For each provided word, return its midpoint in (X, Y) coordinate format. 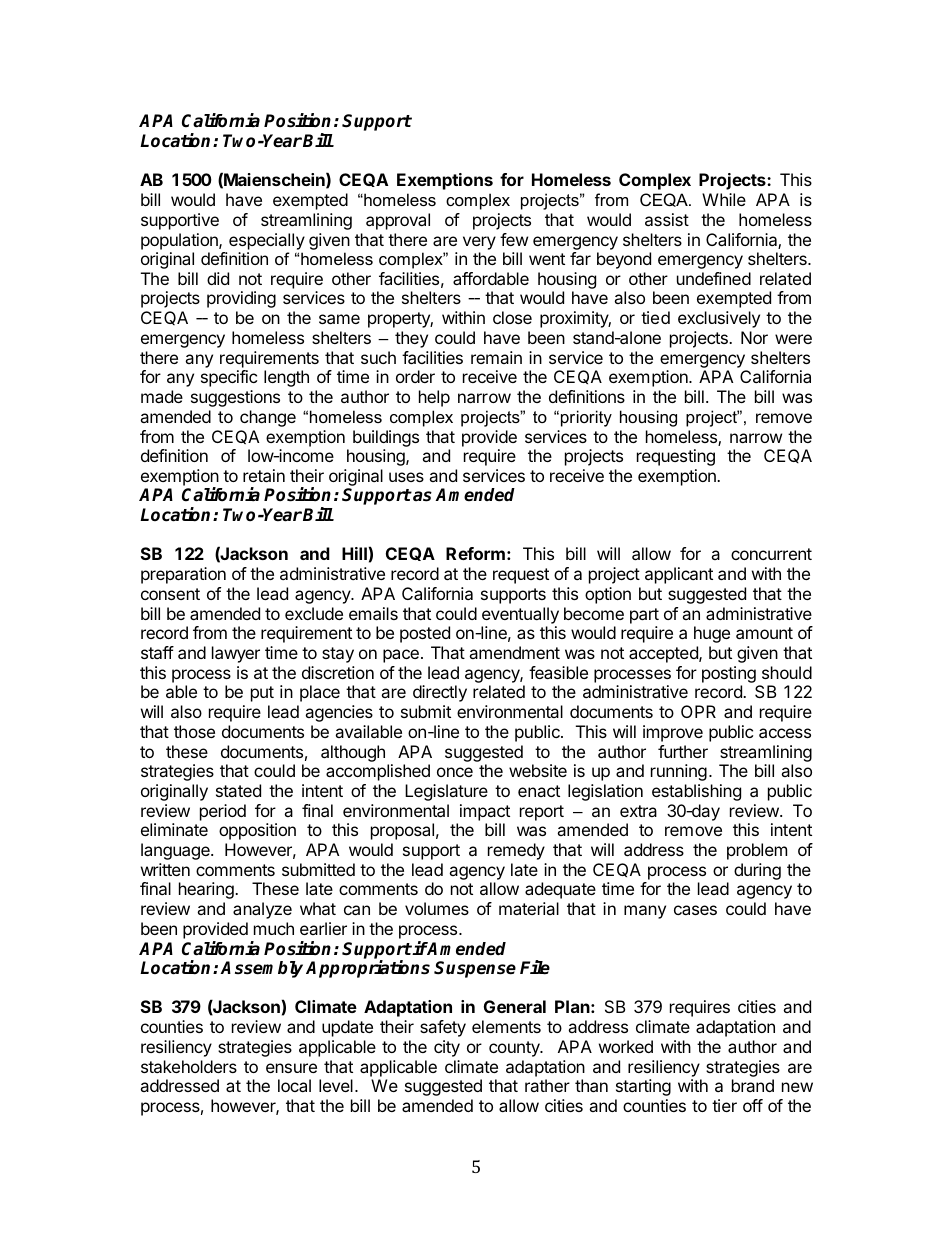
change (268, 418)
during (757, 871)
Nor (754, 337)
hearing (207, 890)
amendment (514, 652)
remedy (516, 851)
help (434, 398)
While (724, 199)
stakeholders (189, 1066)
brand (753, 1085)
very (479, 243)
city (447, 1048)
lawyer (236, 654)
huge (712, 634)
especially (267, 241)
